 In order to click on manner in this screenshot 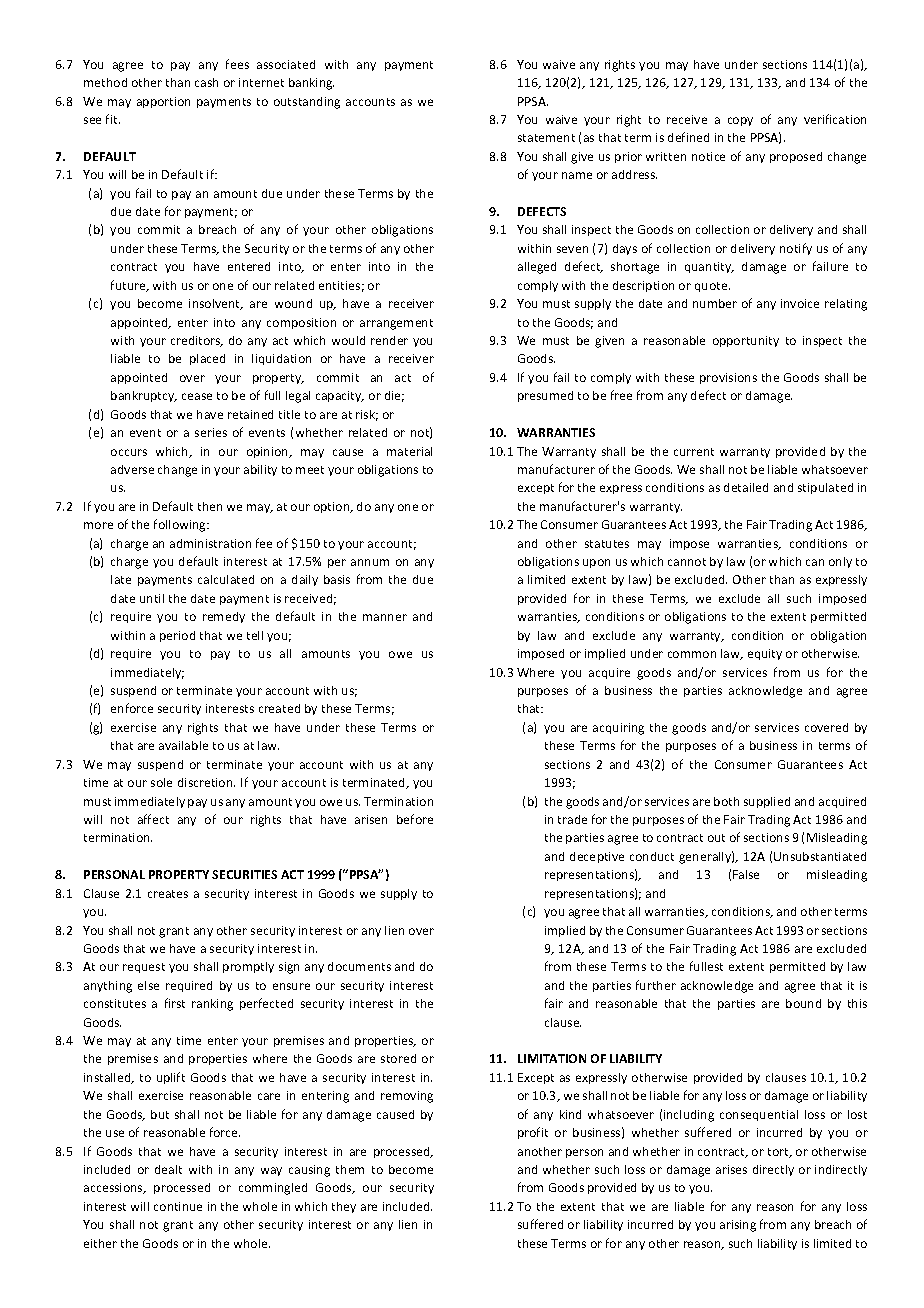, I will do `click(385, 617)`.
